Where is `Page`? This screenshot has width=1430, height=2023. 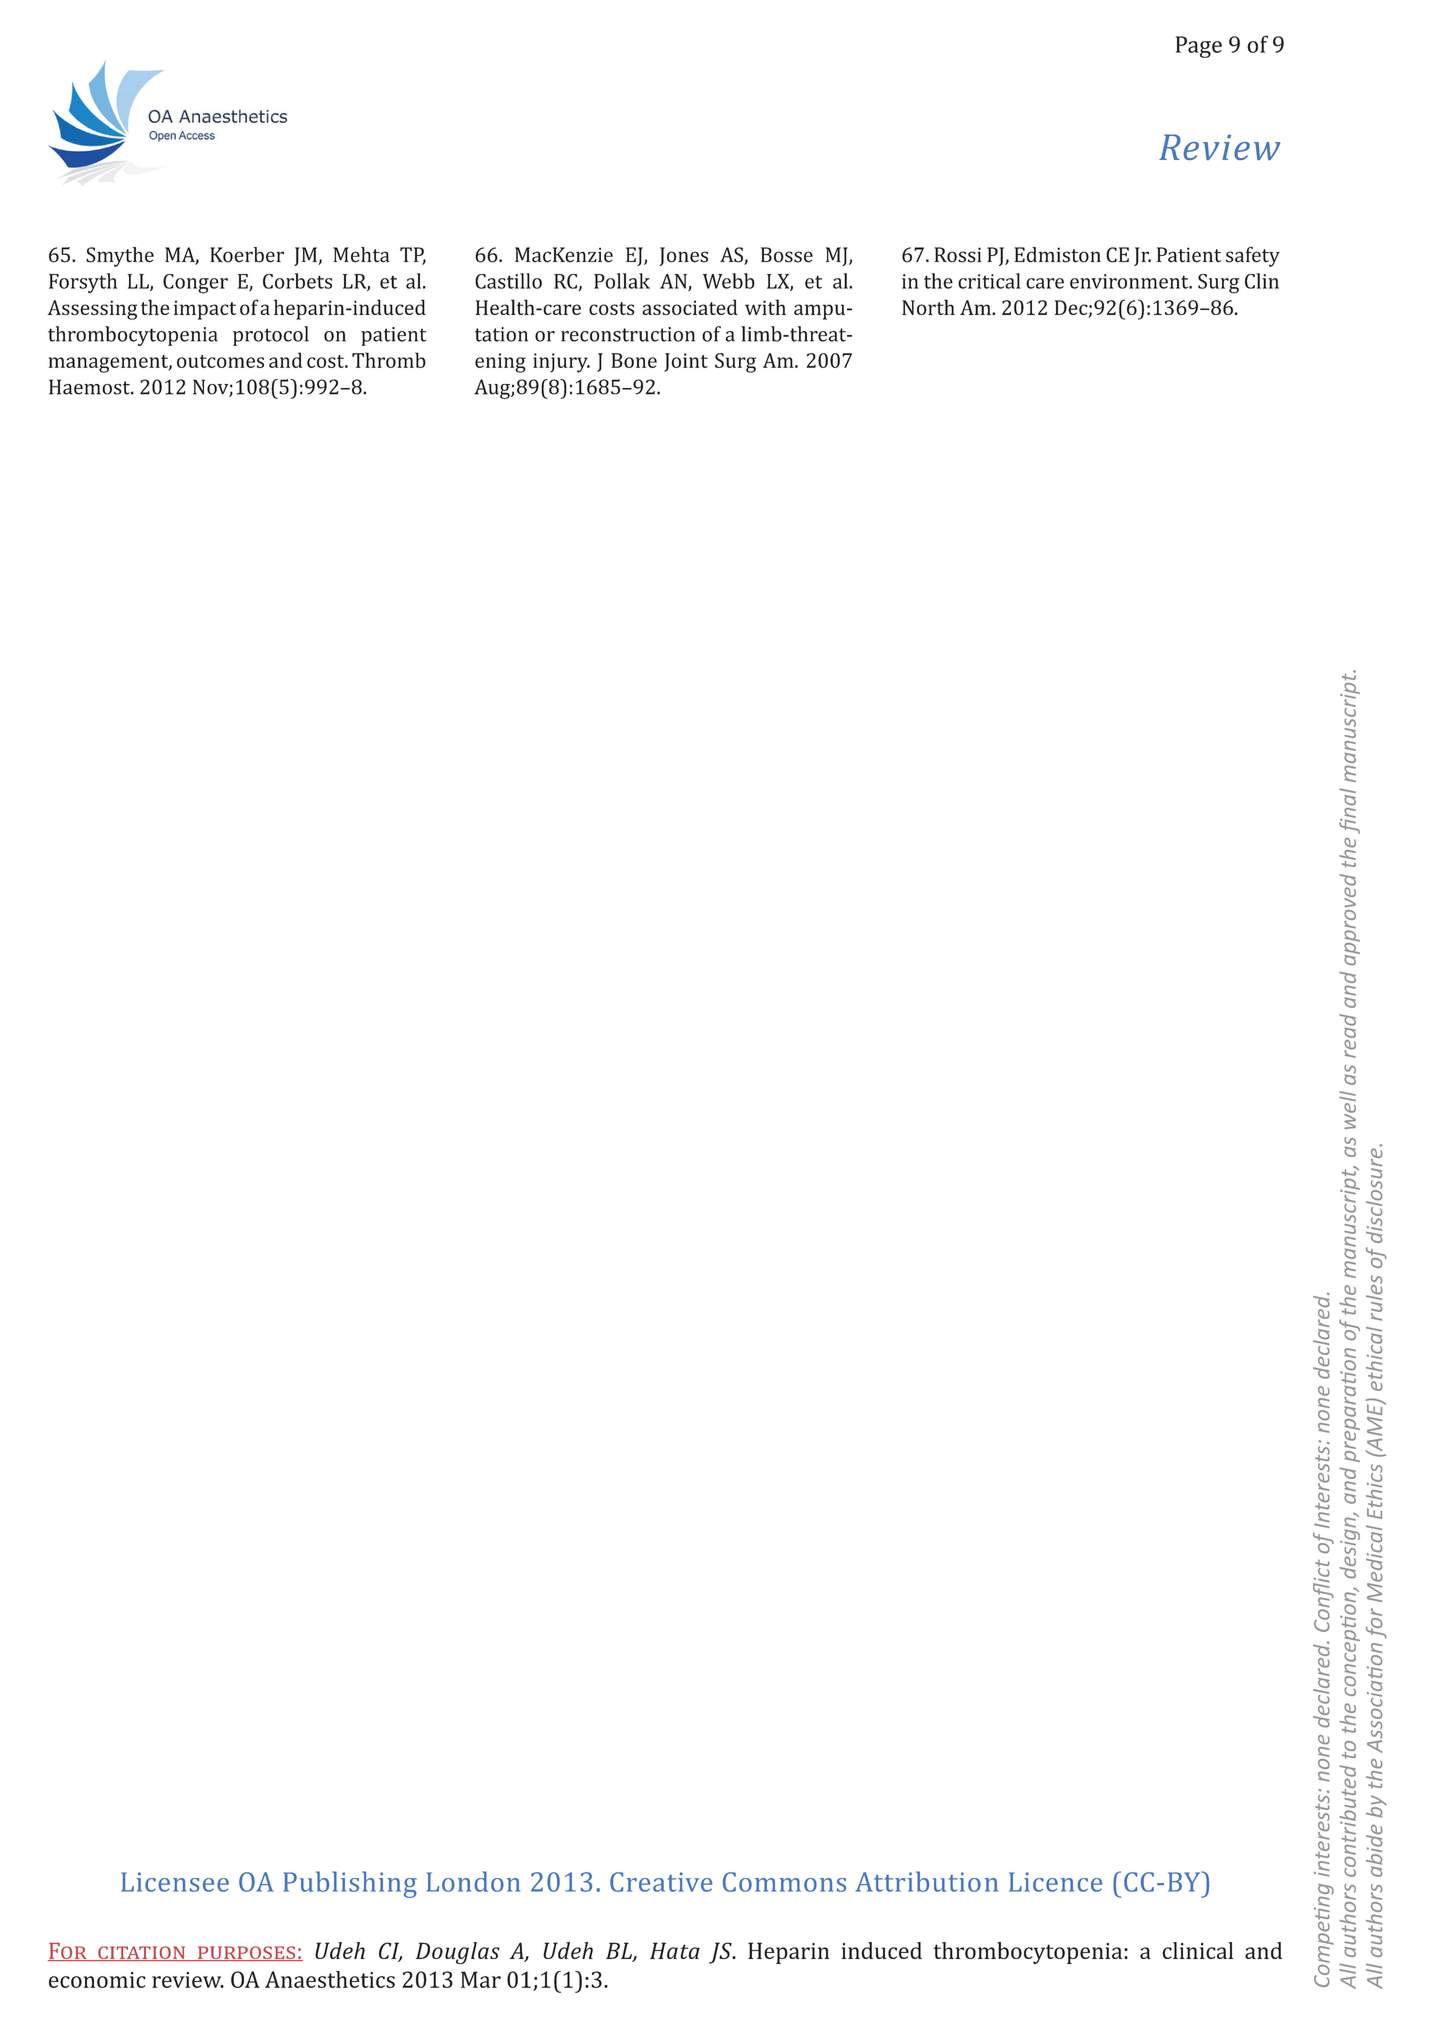
Page is located at coordinates (1199, 47).
